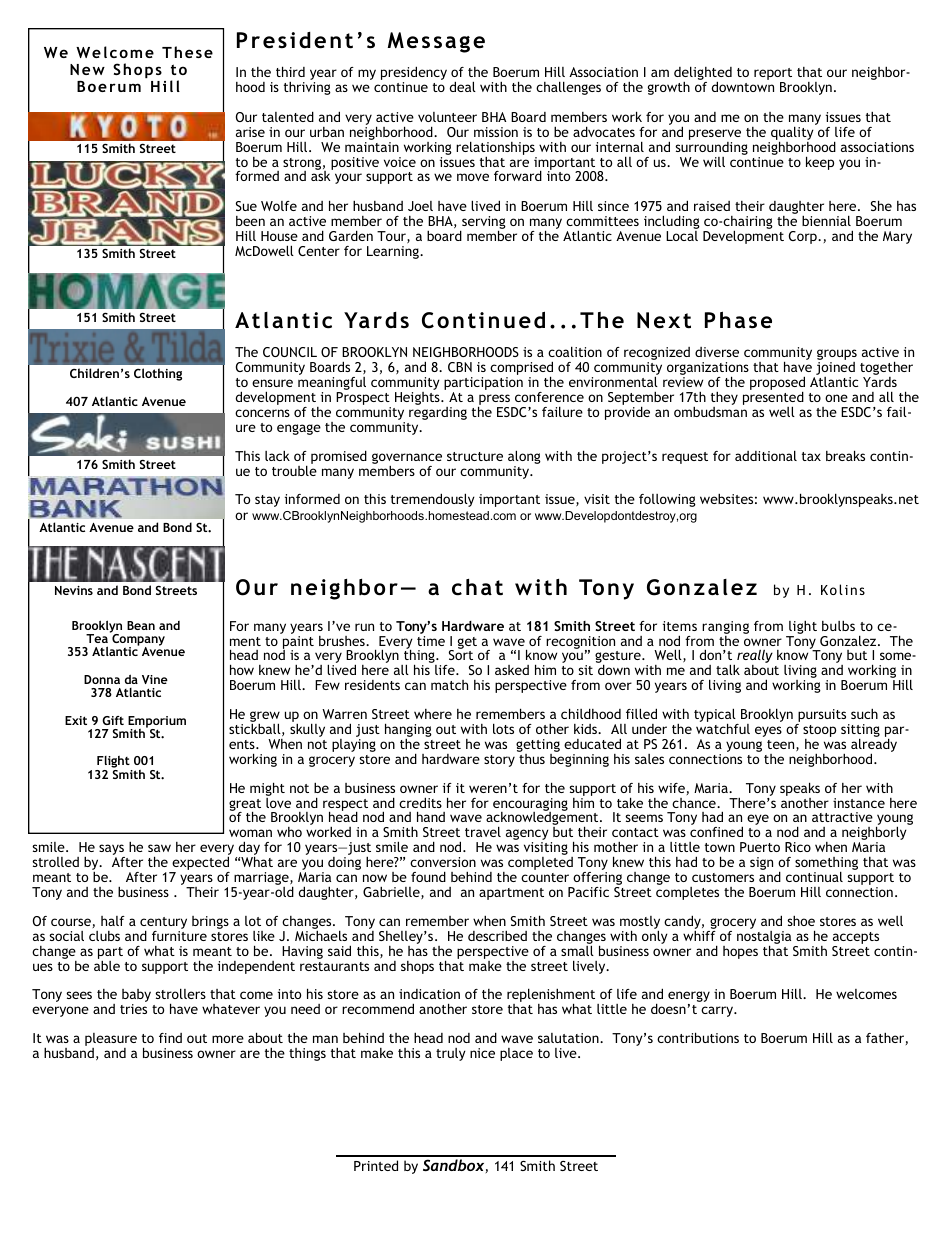 This screenshot has height=1233, width=952. What do you see at coordinates (460, 367) in the screenshot?
I see `CBN` at bounding box center [460, 367].
